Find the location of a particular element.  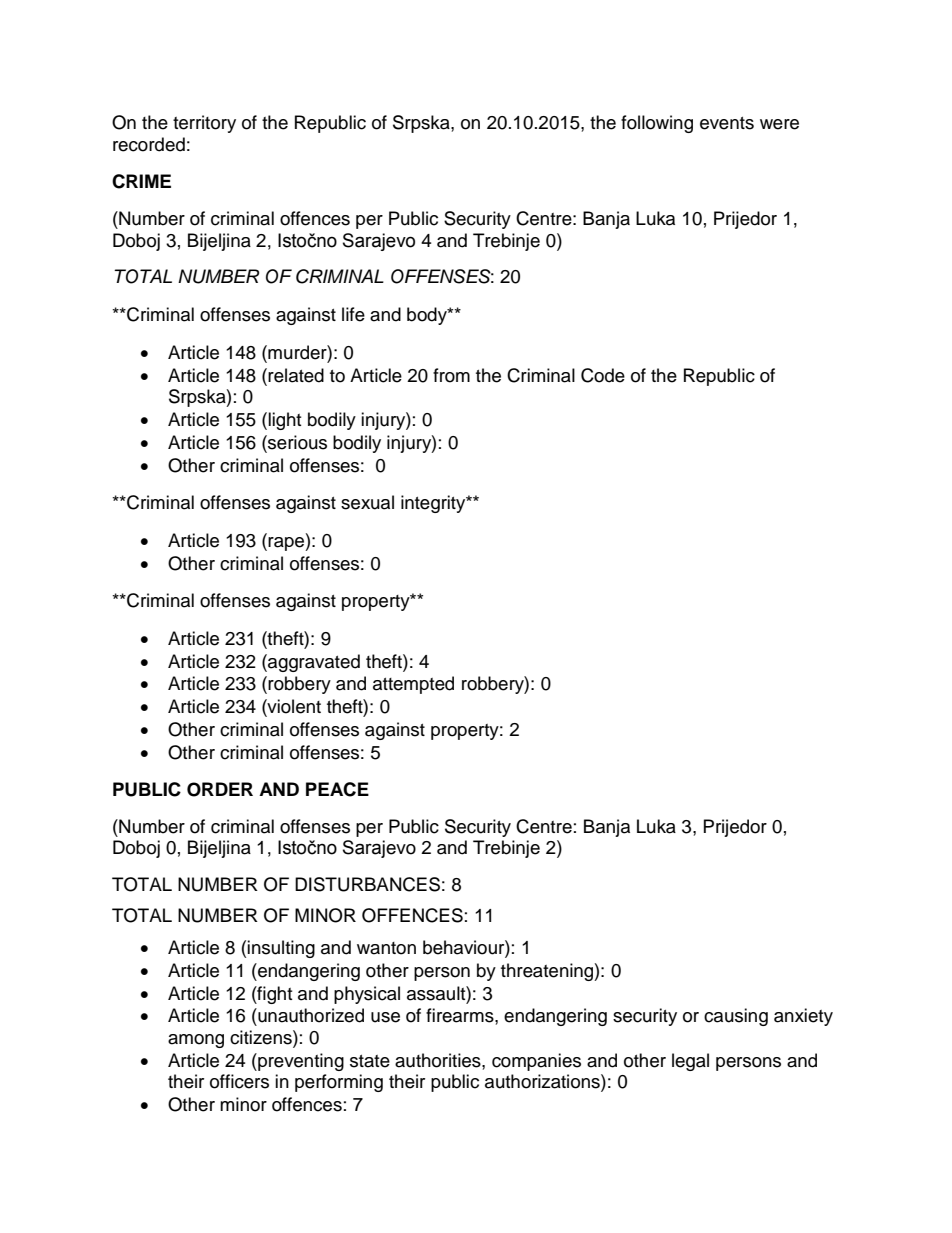

sexual is located at coordinates (367, 502).
